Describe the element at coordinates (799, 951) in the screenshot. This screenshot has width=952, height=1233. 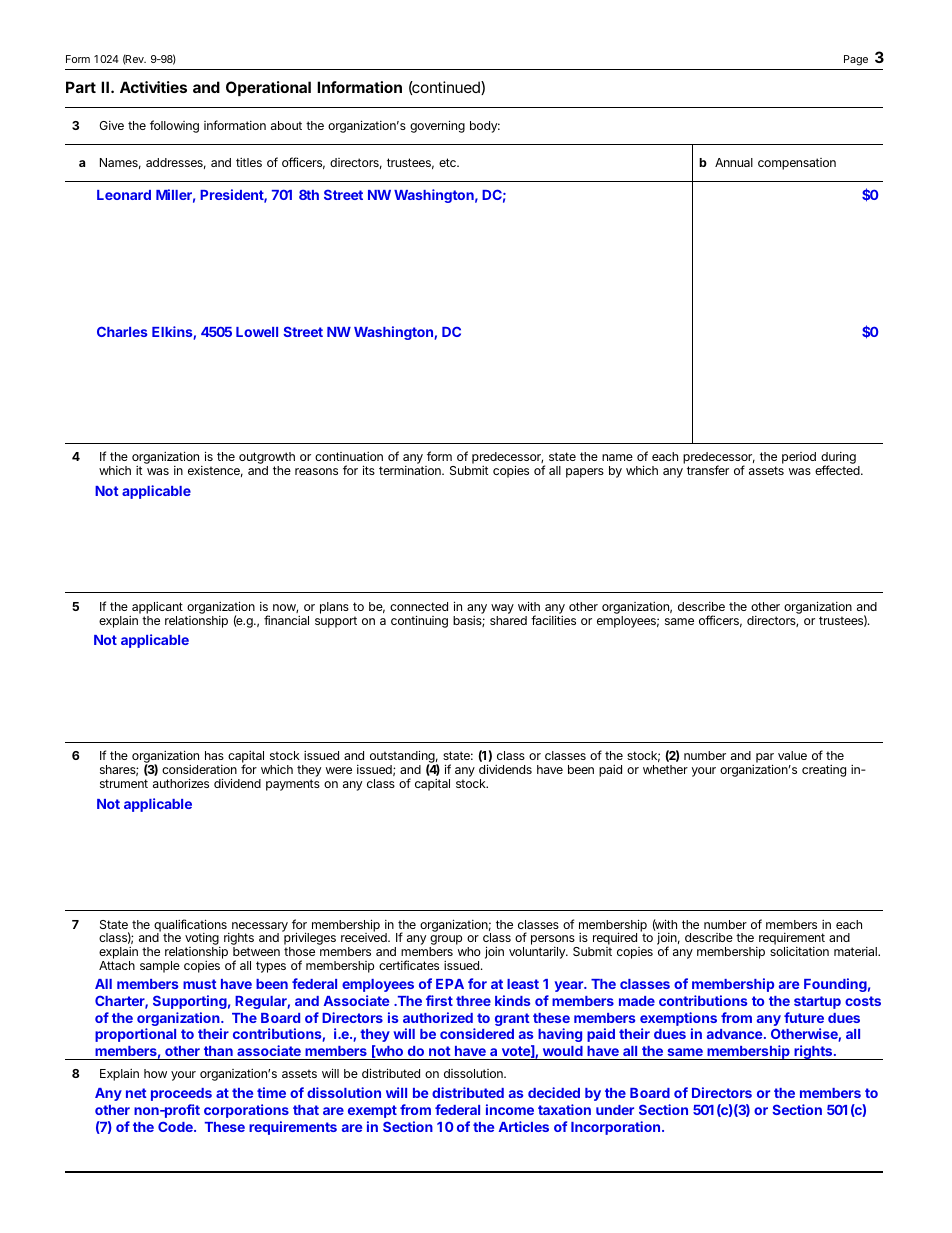
I see `solicitation` at that location.
